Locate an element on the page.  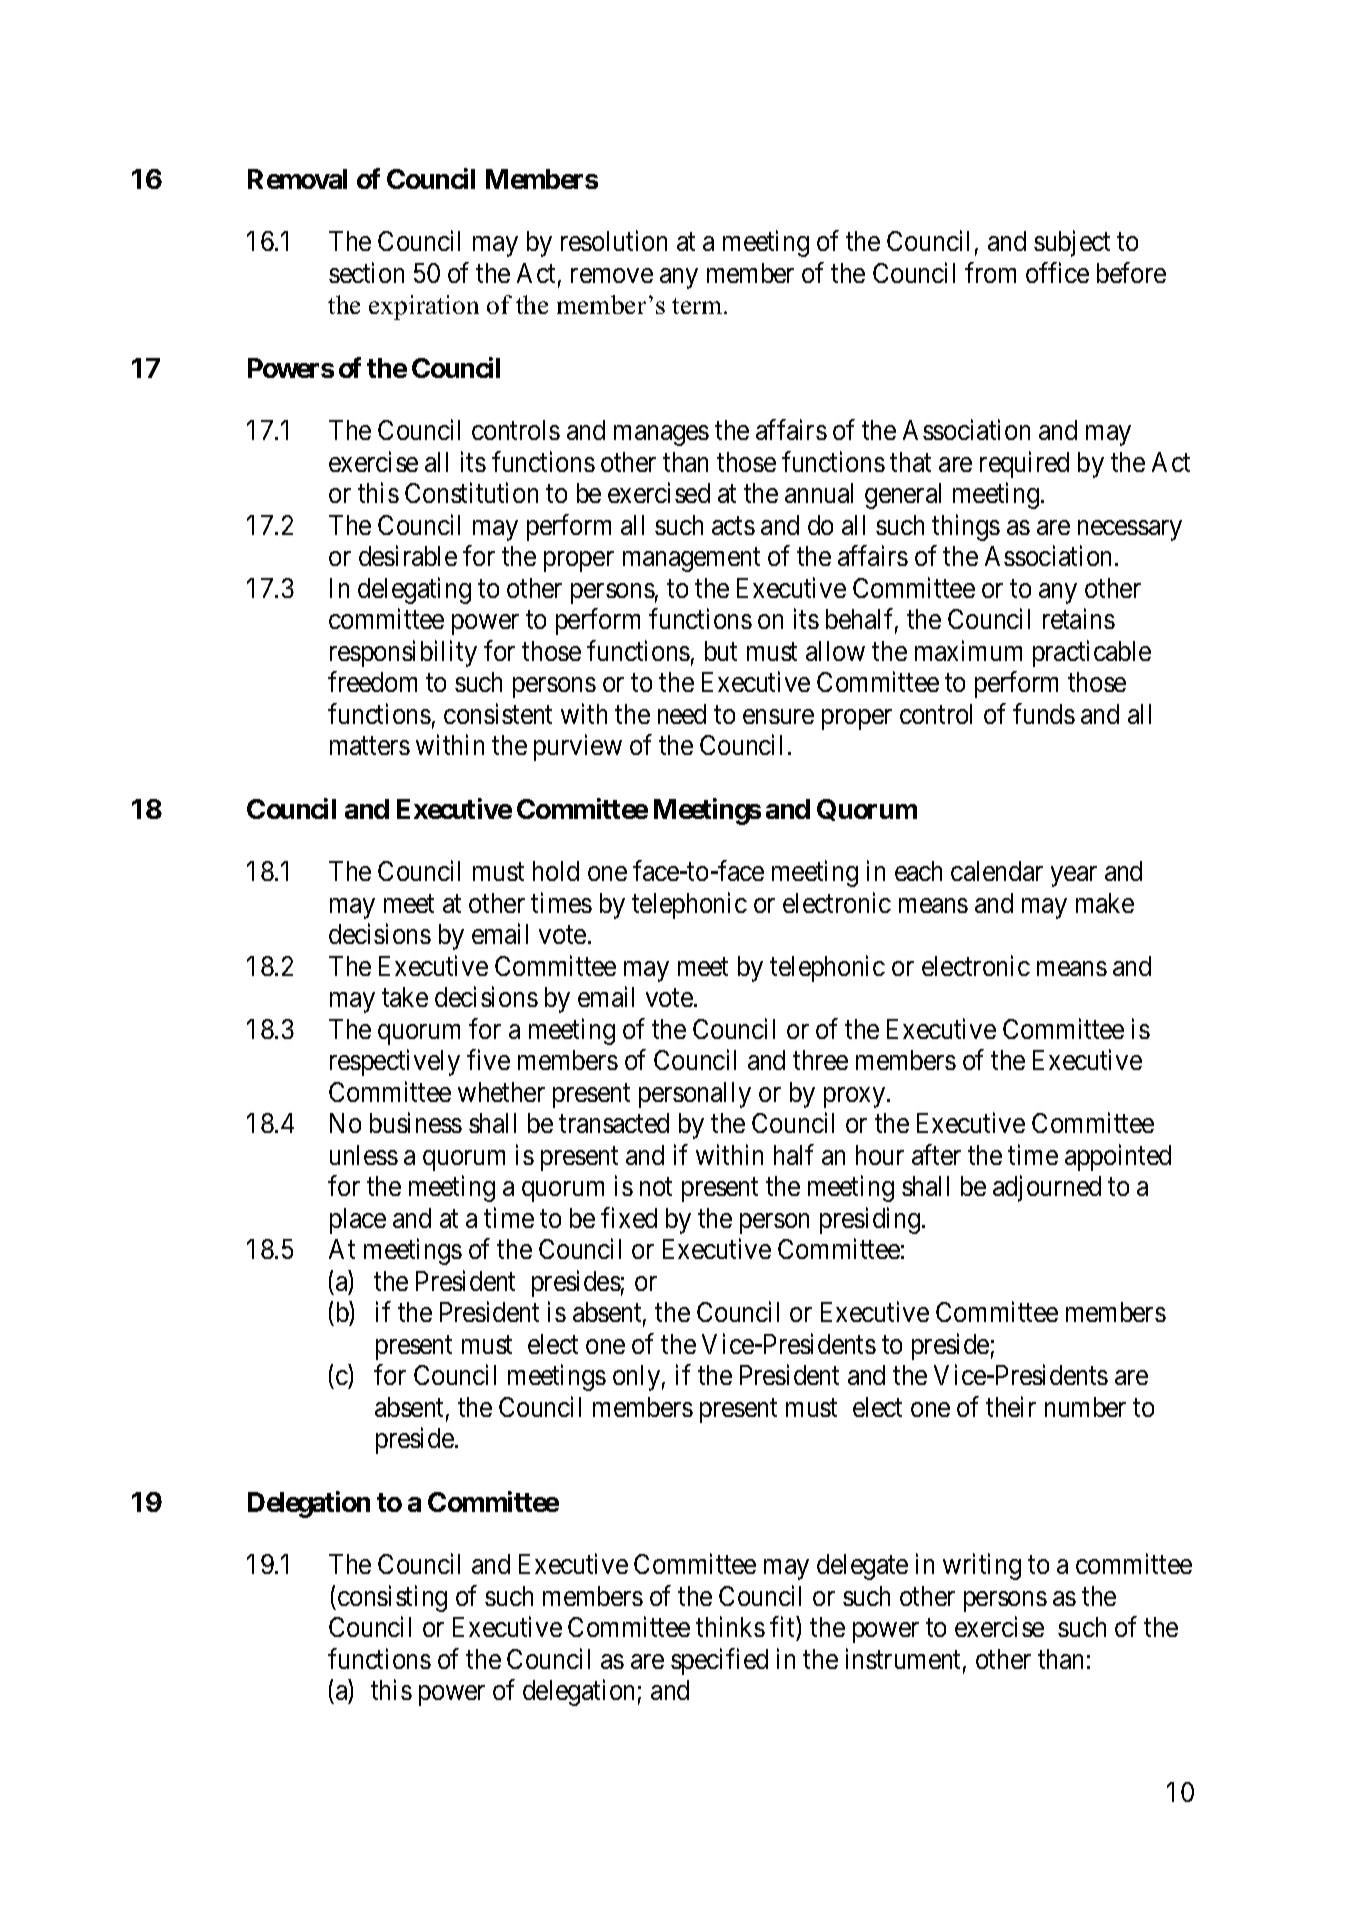
year is located at coordinates (1074, 877).
